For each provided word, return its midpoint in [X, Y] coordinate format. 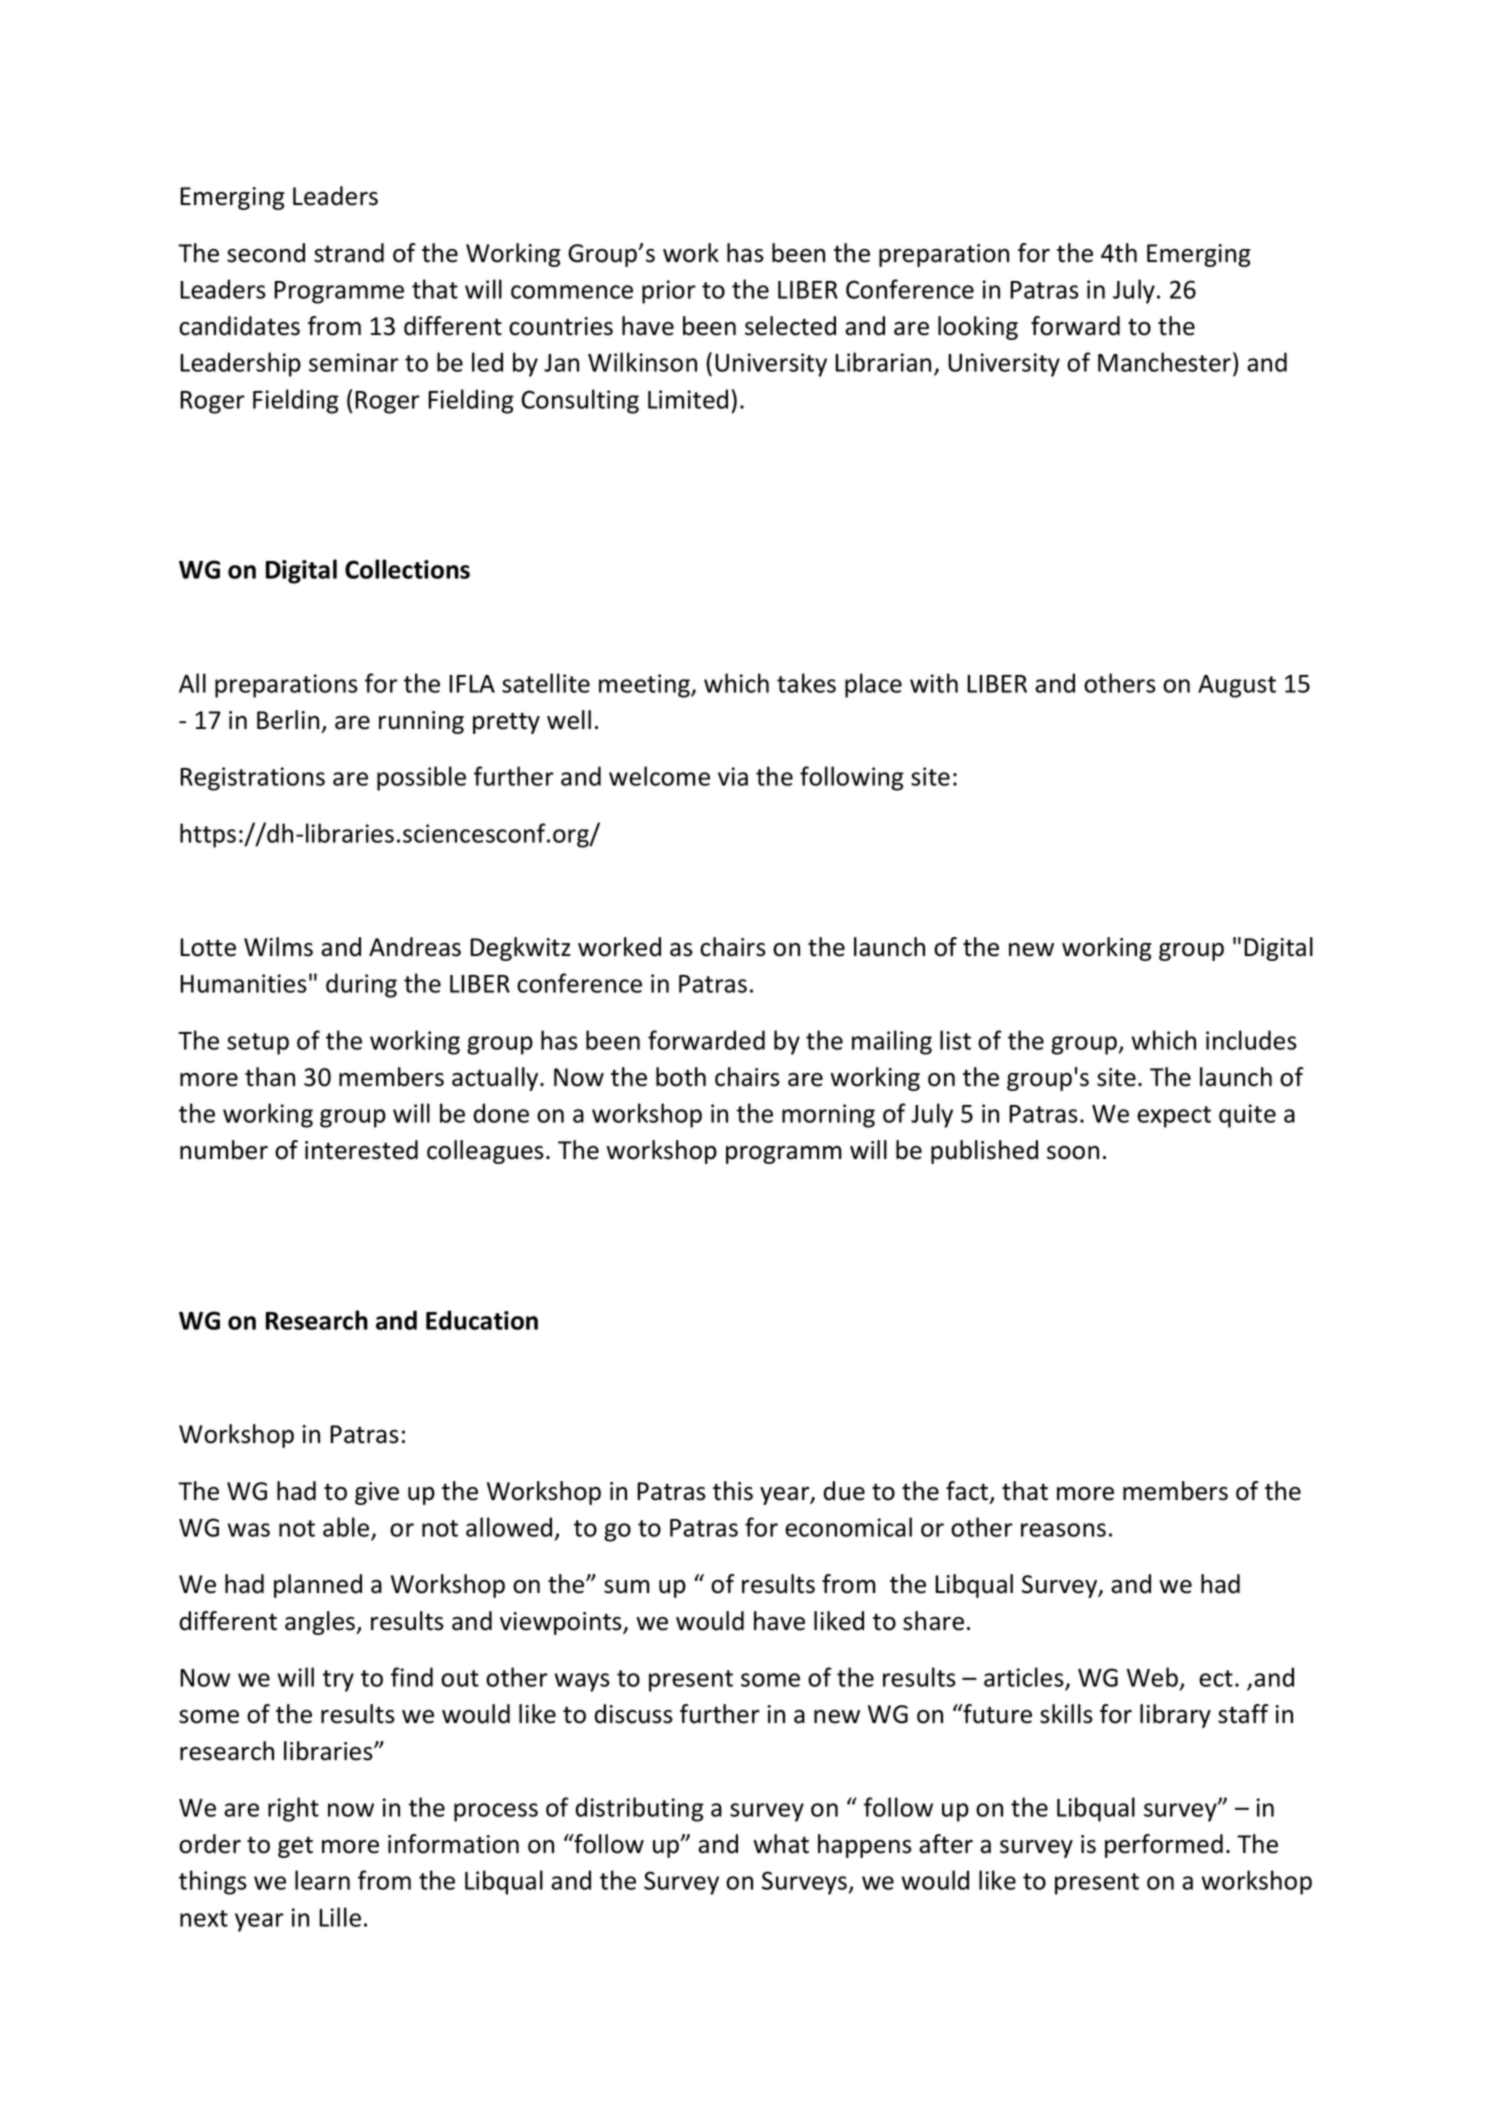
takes [806, 683]
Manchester [1166, 363]
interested [361, 1150]
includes [1251, 1040]
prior [669, 292]
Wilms [278, 947]
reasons [1063, 1530]
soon [1073, 1153]
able [346, 1527]
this [733, 1491]
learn [322, 1880]
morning [828, 1116]
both [681, 1077]
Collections [407, 569]
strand [349, 253]
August [1237, 686]
